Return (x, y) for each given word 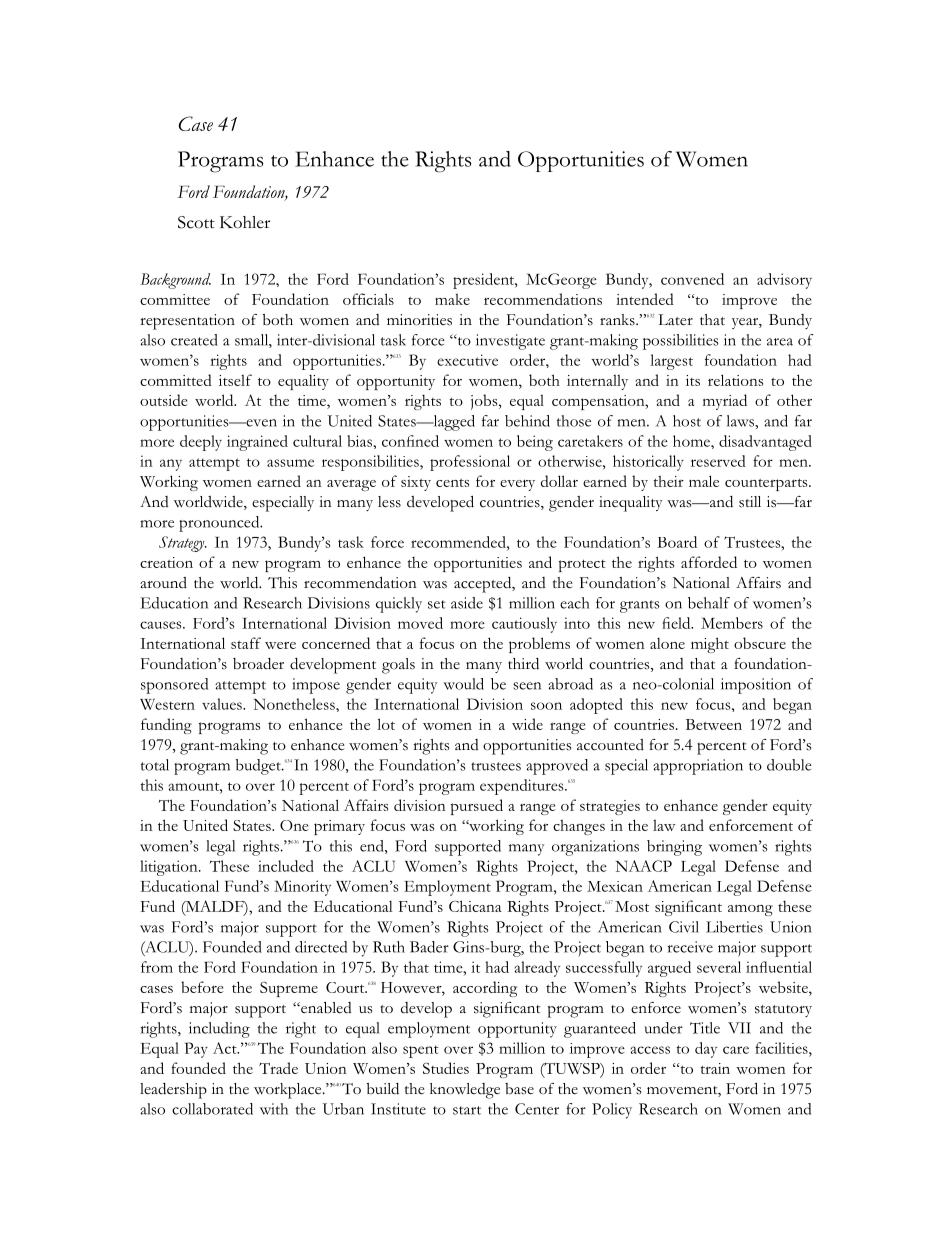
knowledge (465, 1091)
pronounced (220, 524)
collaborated (212, 1109)
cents (452, 483)
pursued (477, 807)
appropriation (698, 767)
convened (692, 279)
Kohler (245, 222)
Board (677, 542)
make (452, 299)
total (154, 765)
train (715, 1068)
